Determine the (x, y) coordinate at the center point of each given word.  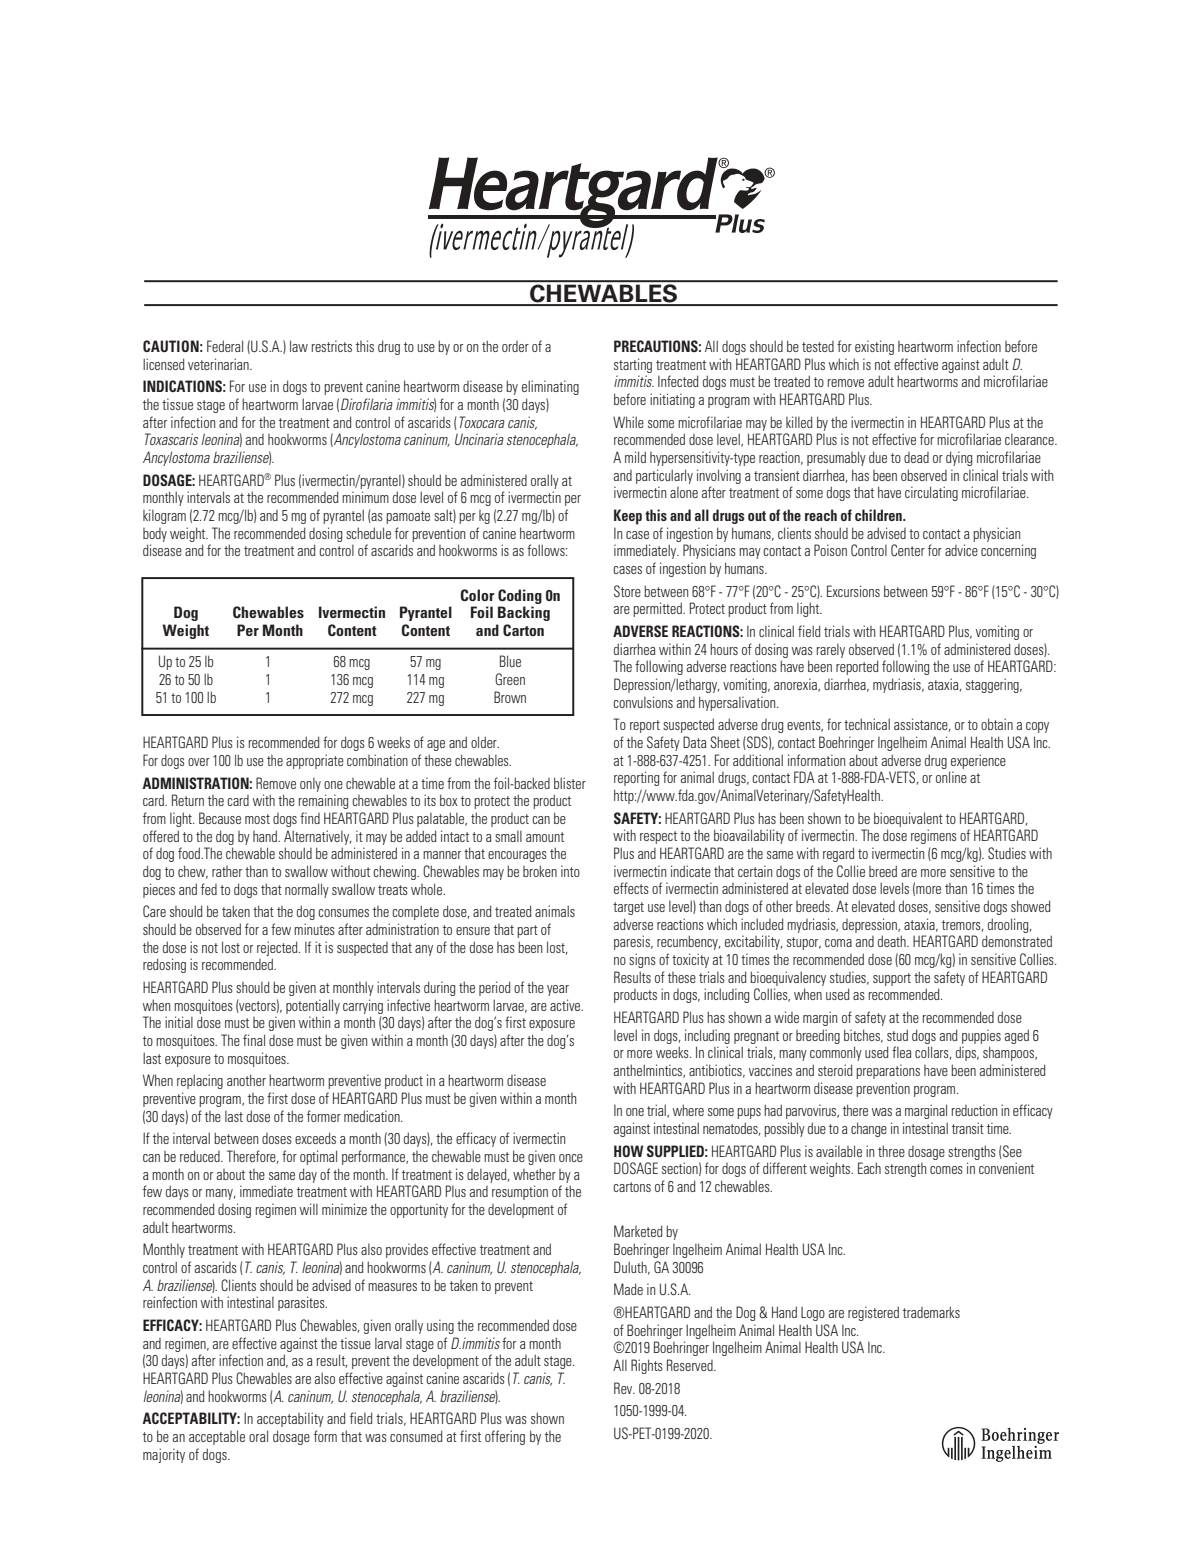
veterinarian (219, 364)
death (893, 941)
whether (534, 1174)
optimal (318, 1157)
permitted (658, 609)
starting (633, 365)
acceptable (217, 1437)
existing (874, 347)
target (628, 908)
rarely (831, 651)
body (155, 535)
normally (307, 890)
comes (946, 1170)
